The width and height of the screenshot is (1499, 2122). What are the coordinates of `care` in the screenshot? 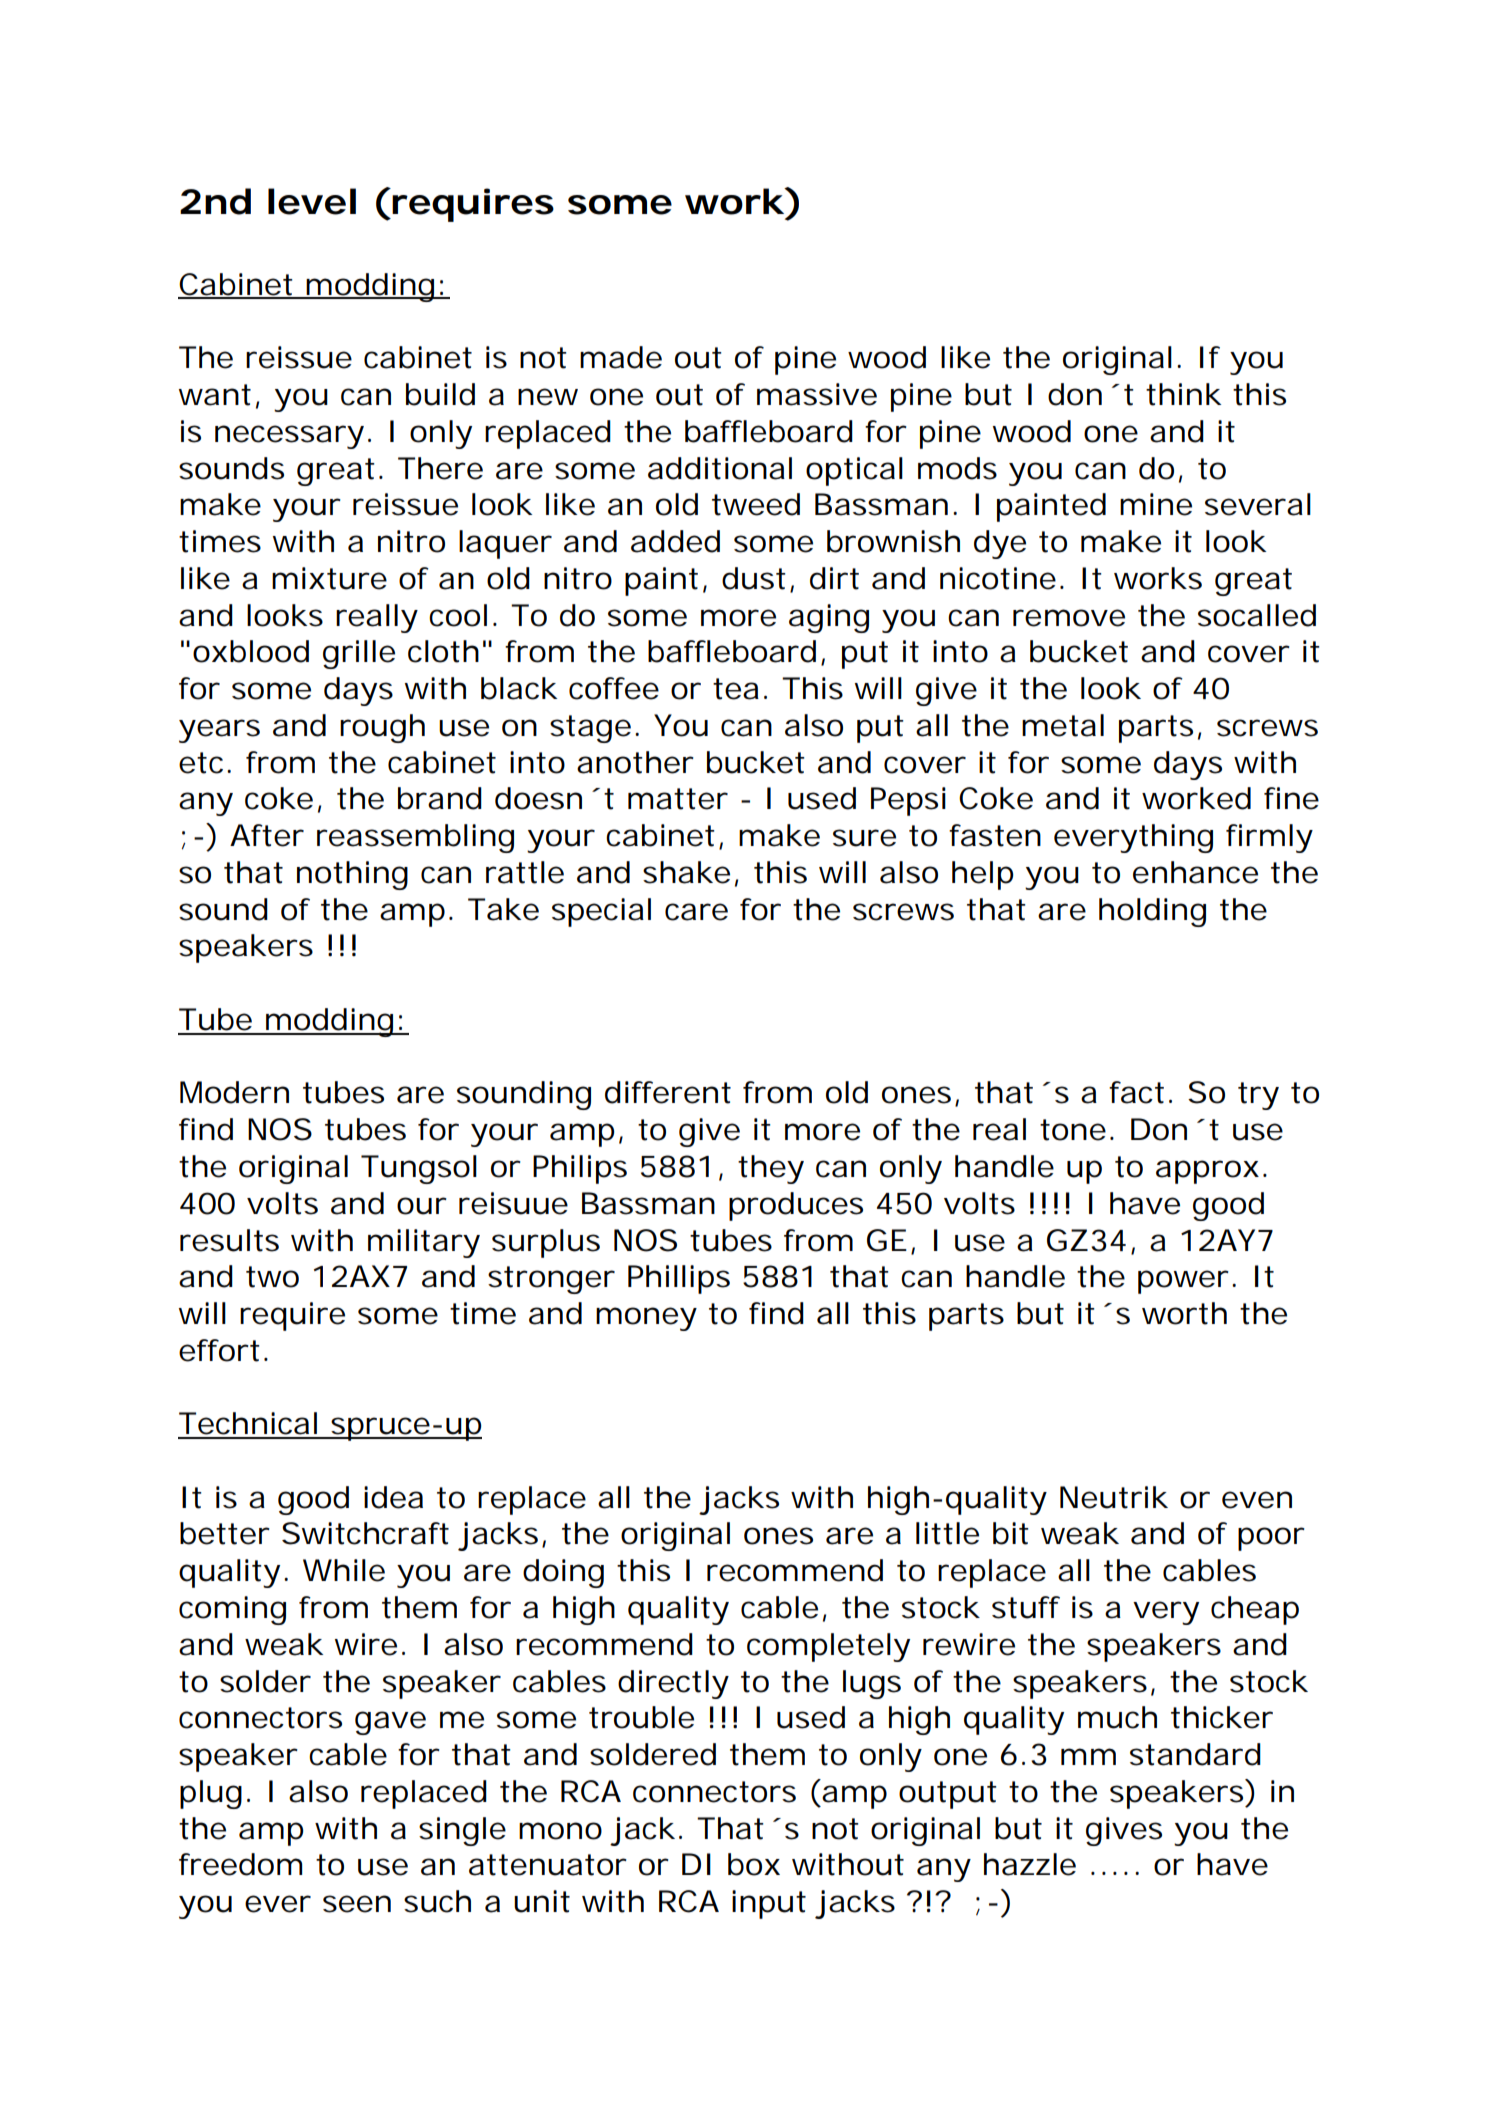 It's located at (696, 912).
